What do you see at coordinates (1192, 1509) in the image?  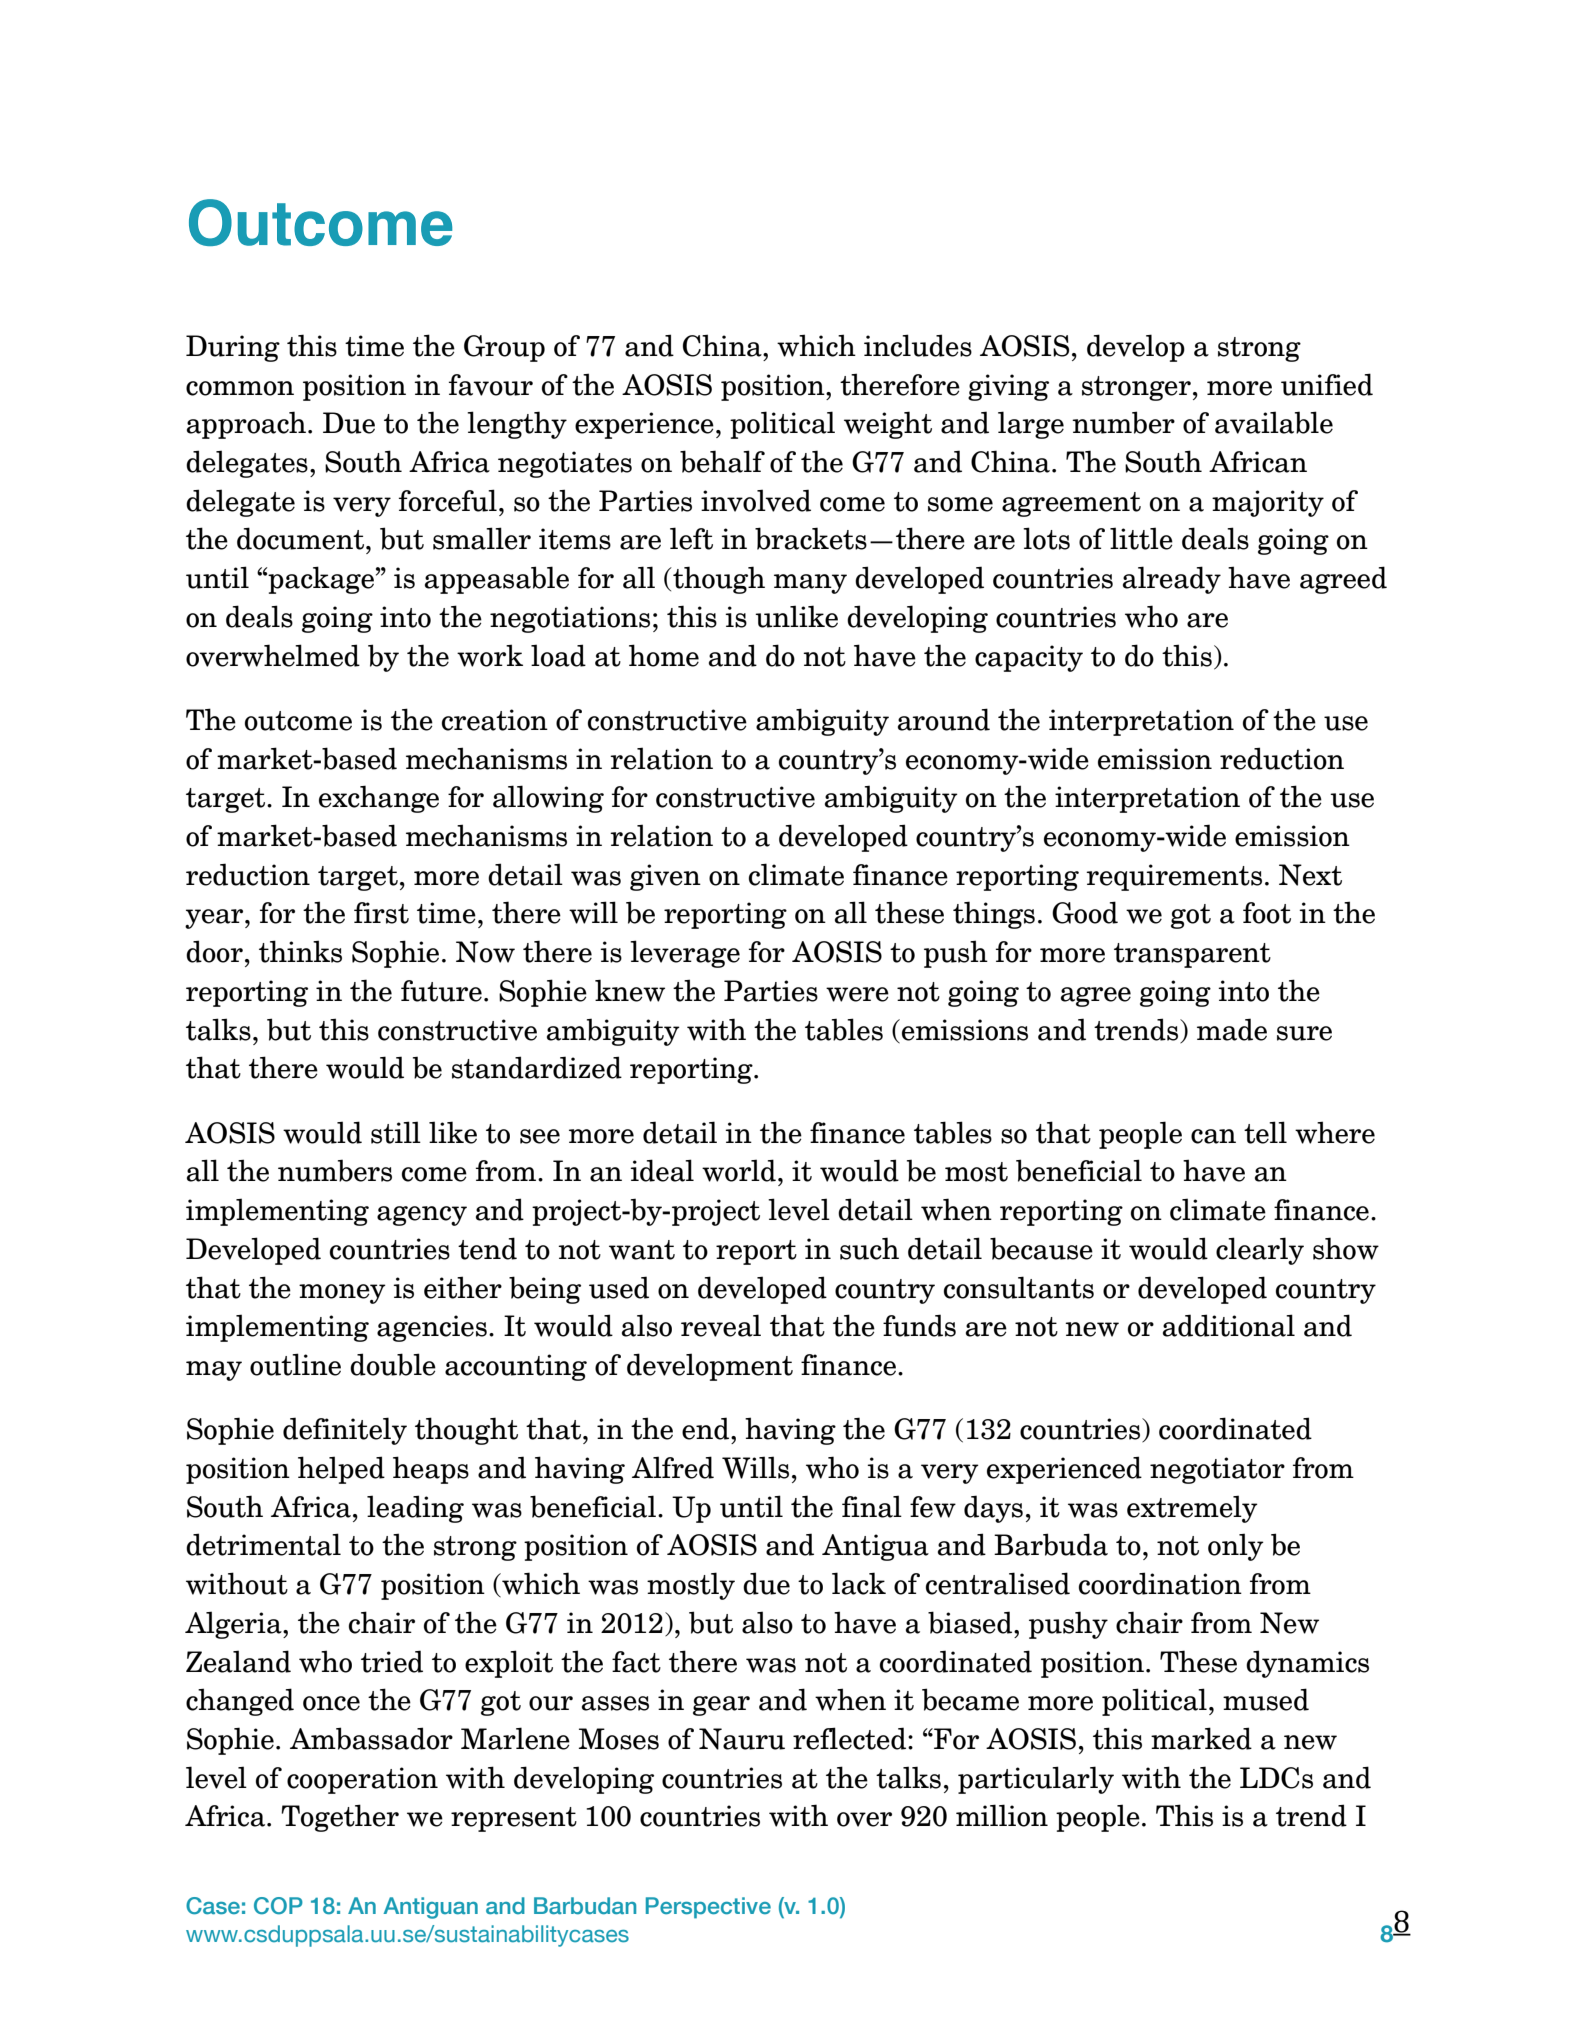 I see `extremely` at bounding box center [1192, 1509].
